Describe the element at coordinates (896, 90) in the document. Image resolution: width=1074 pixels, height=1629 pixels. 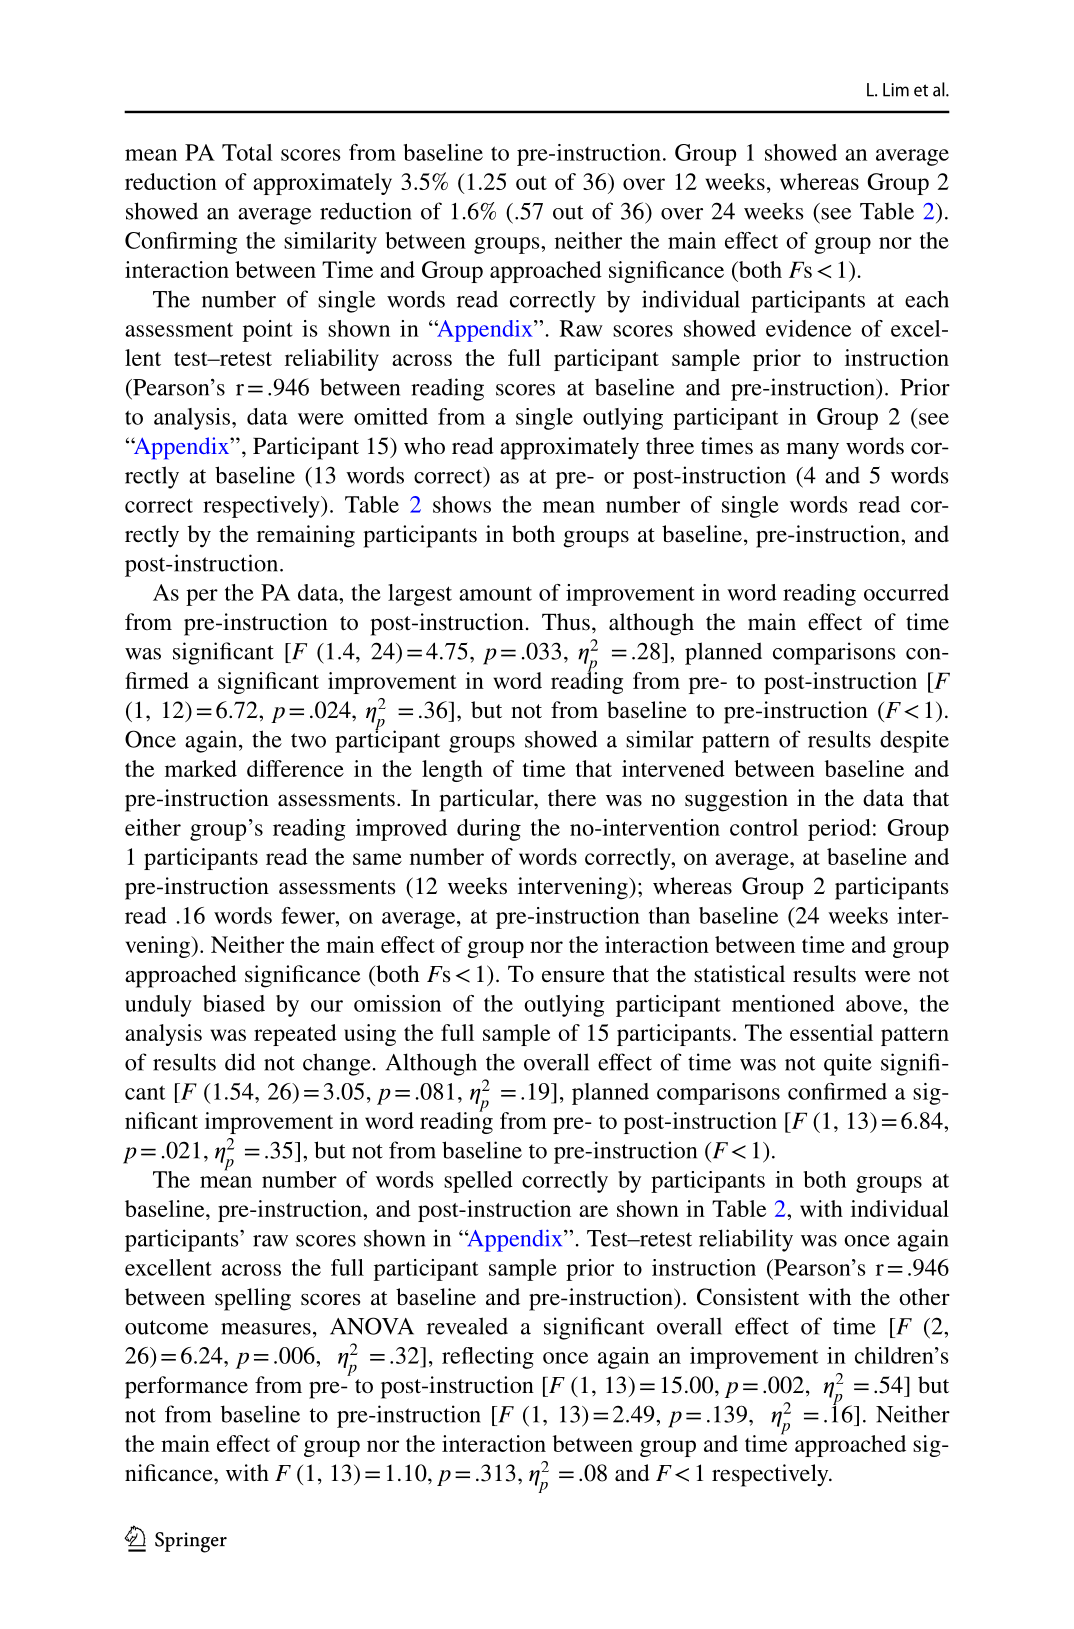
I see `Lim` at that location.
